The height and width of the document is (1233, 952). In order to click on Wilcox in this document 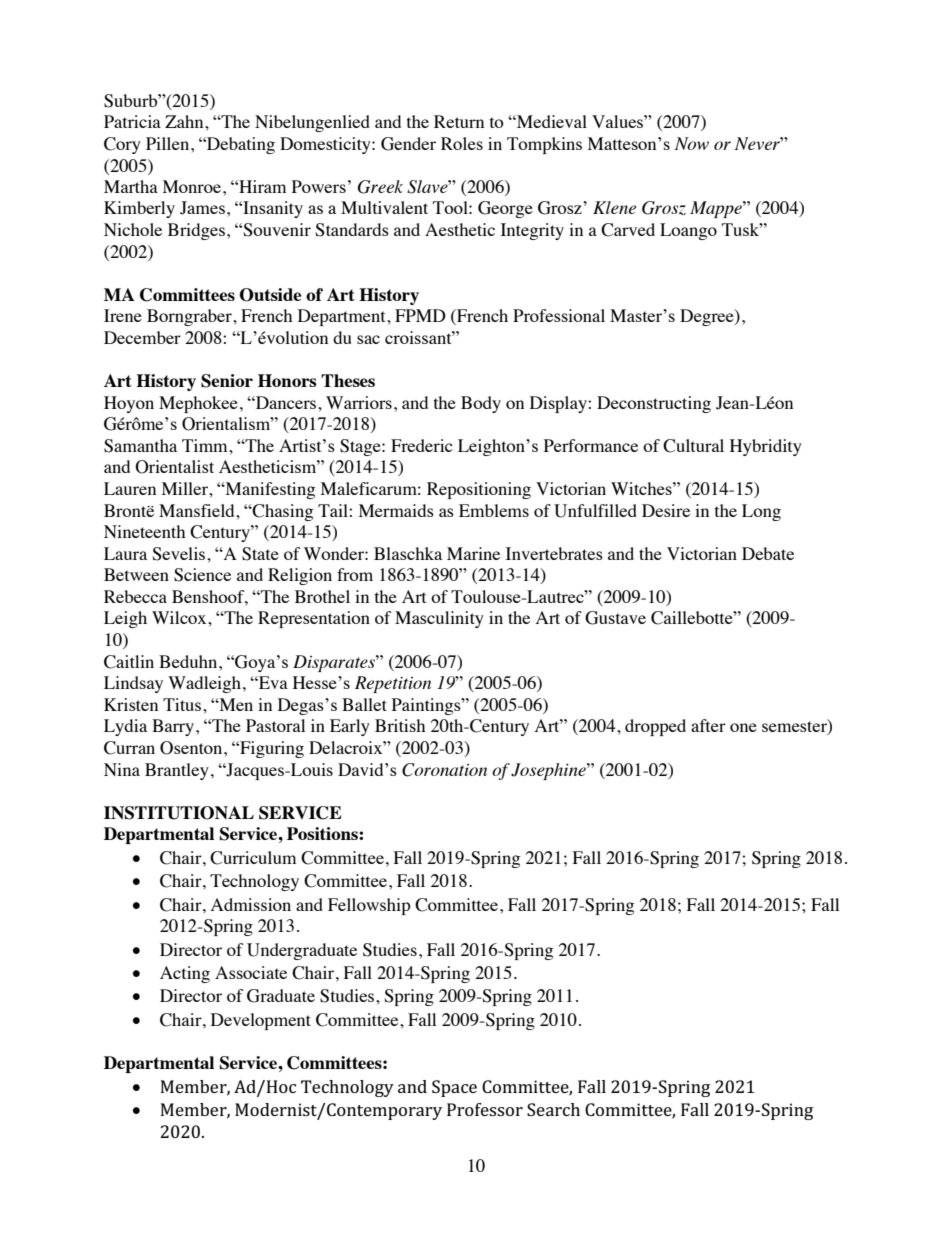, I will do `click(180, 617)`.
